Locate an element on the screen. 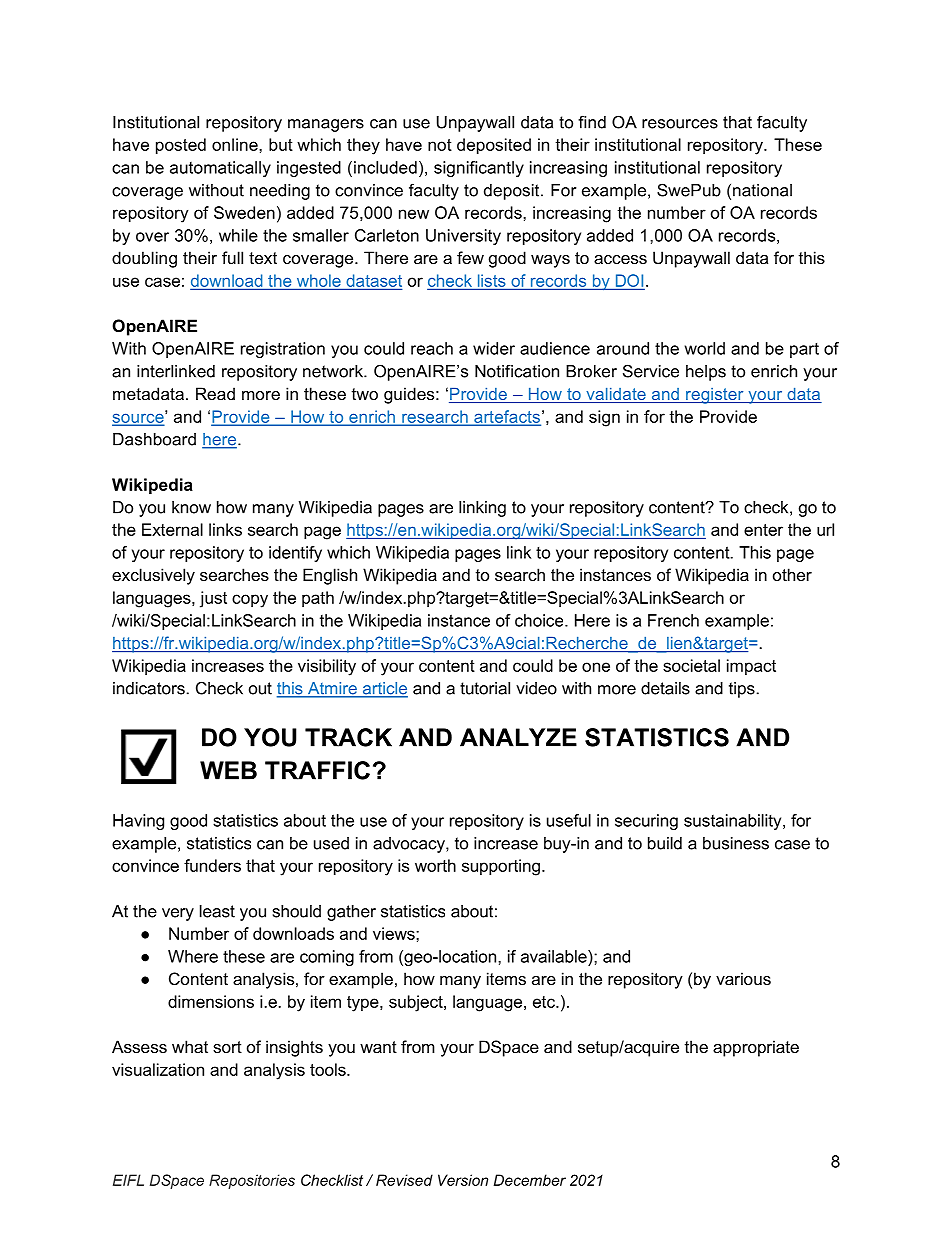  Repositories is located at coordinates (252, 1181).
